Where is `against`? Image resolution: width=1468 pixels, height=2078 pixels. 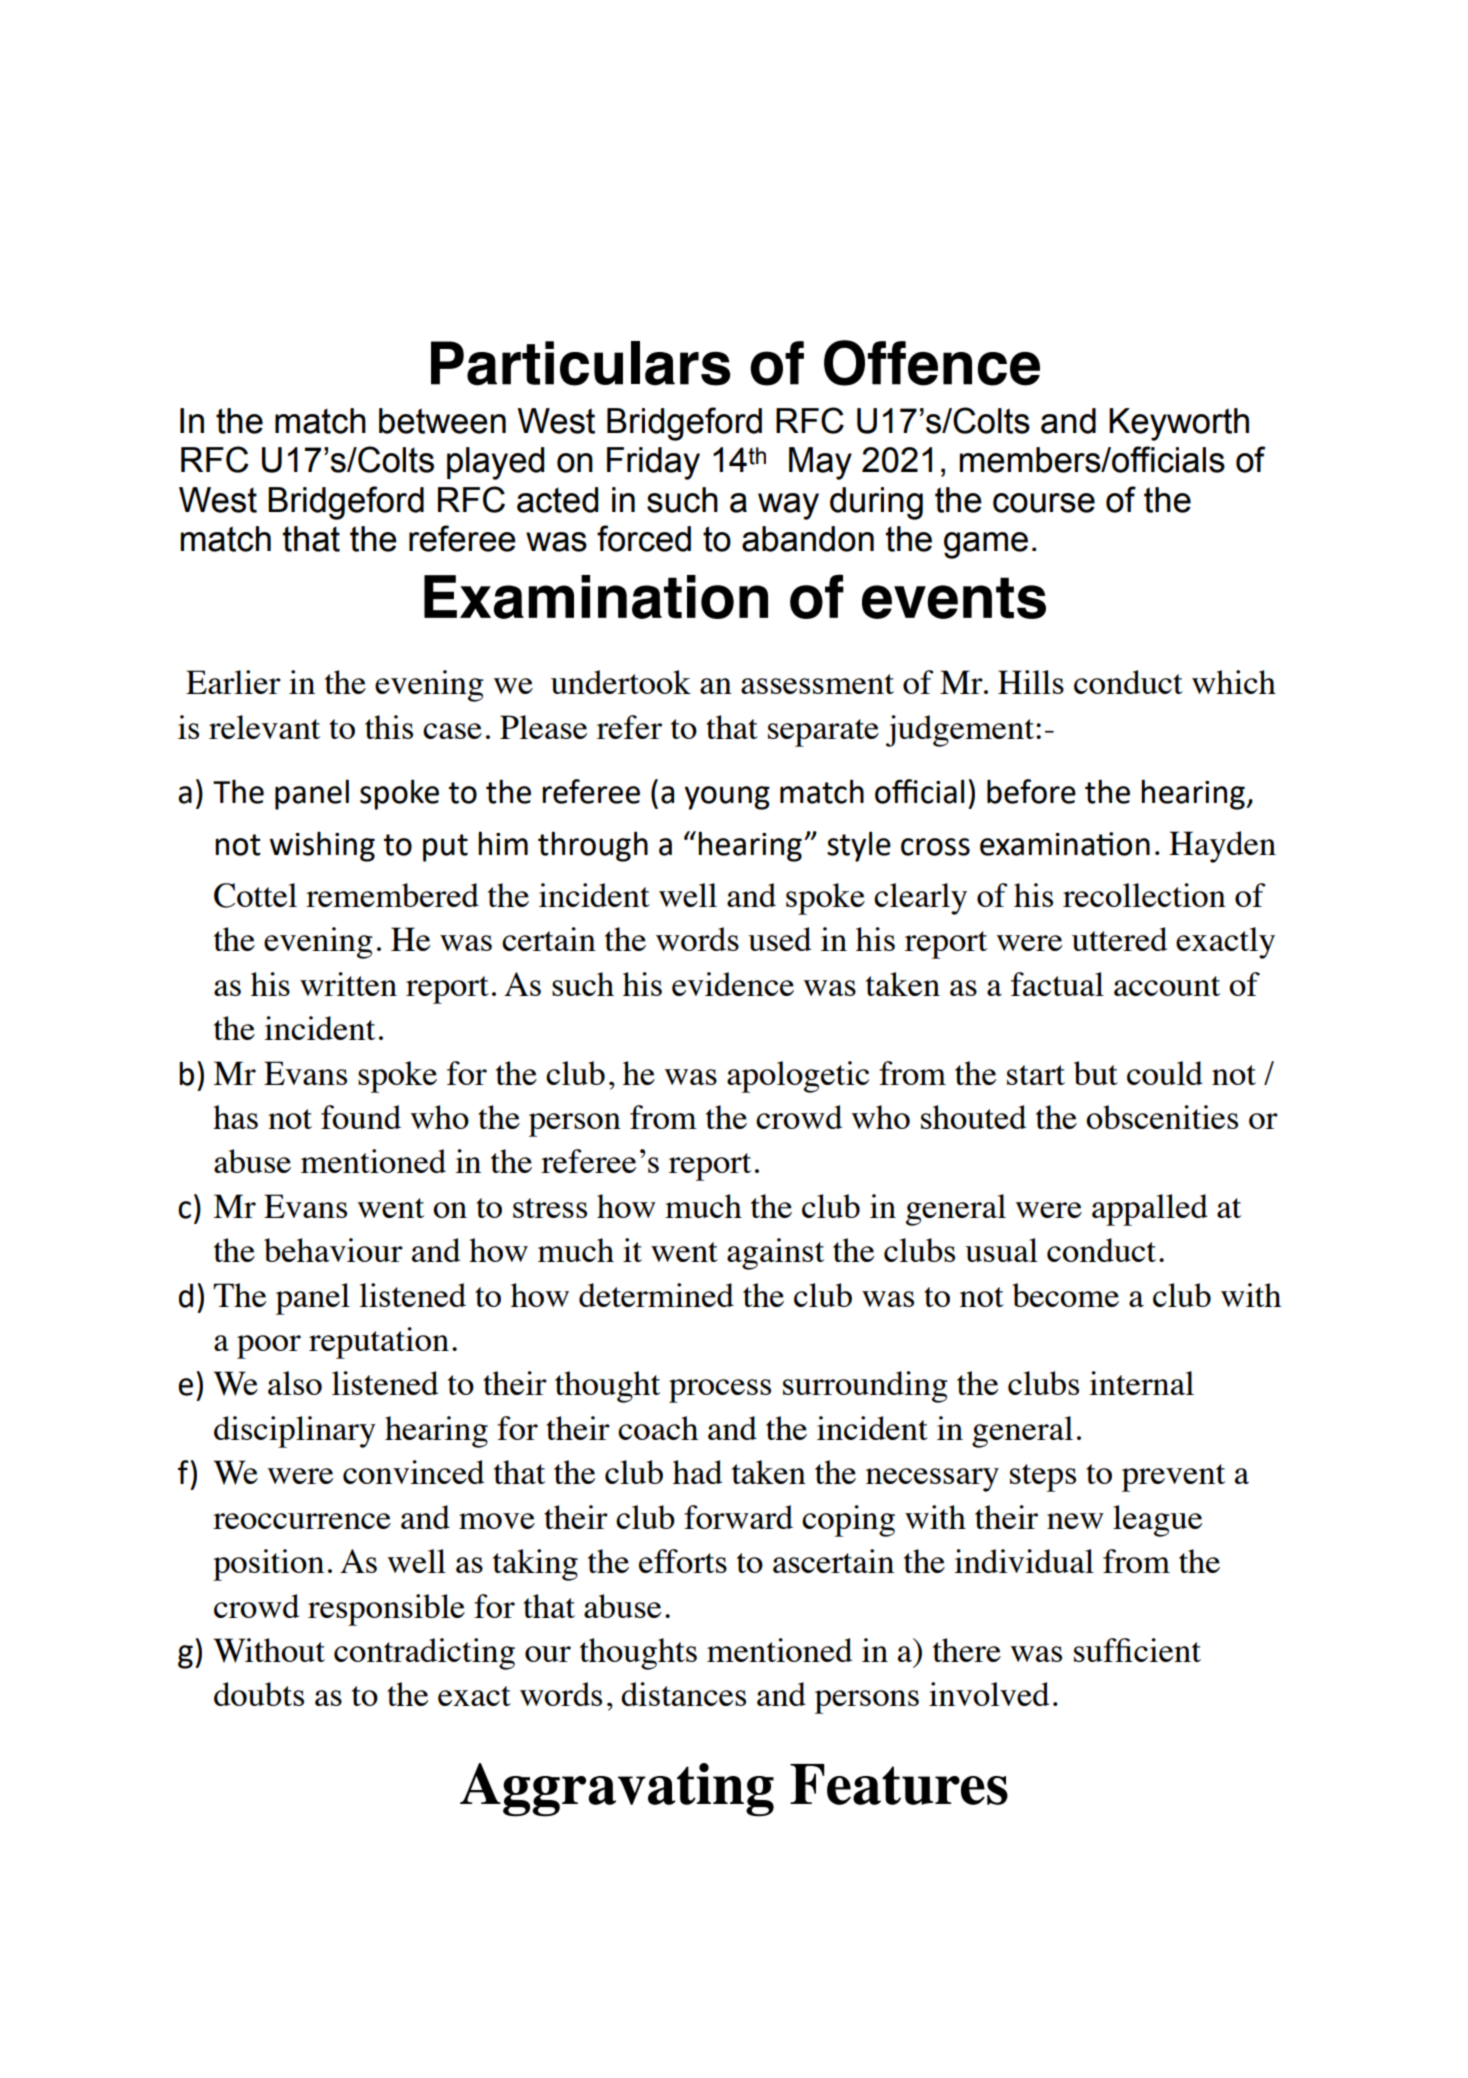 against is located at coordinates (775, 1254).
